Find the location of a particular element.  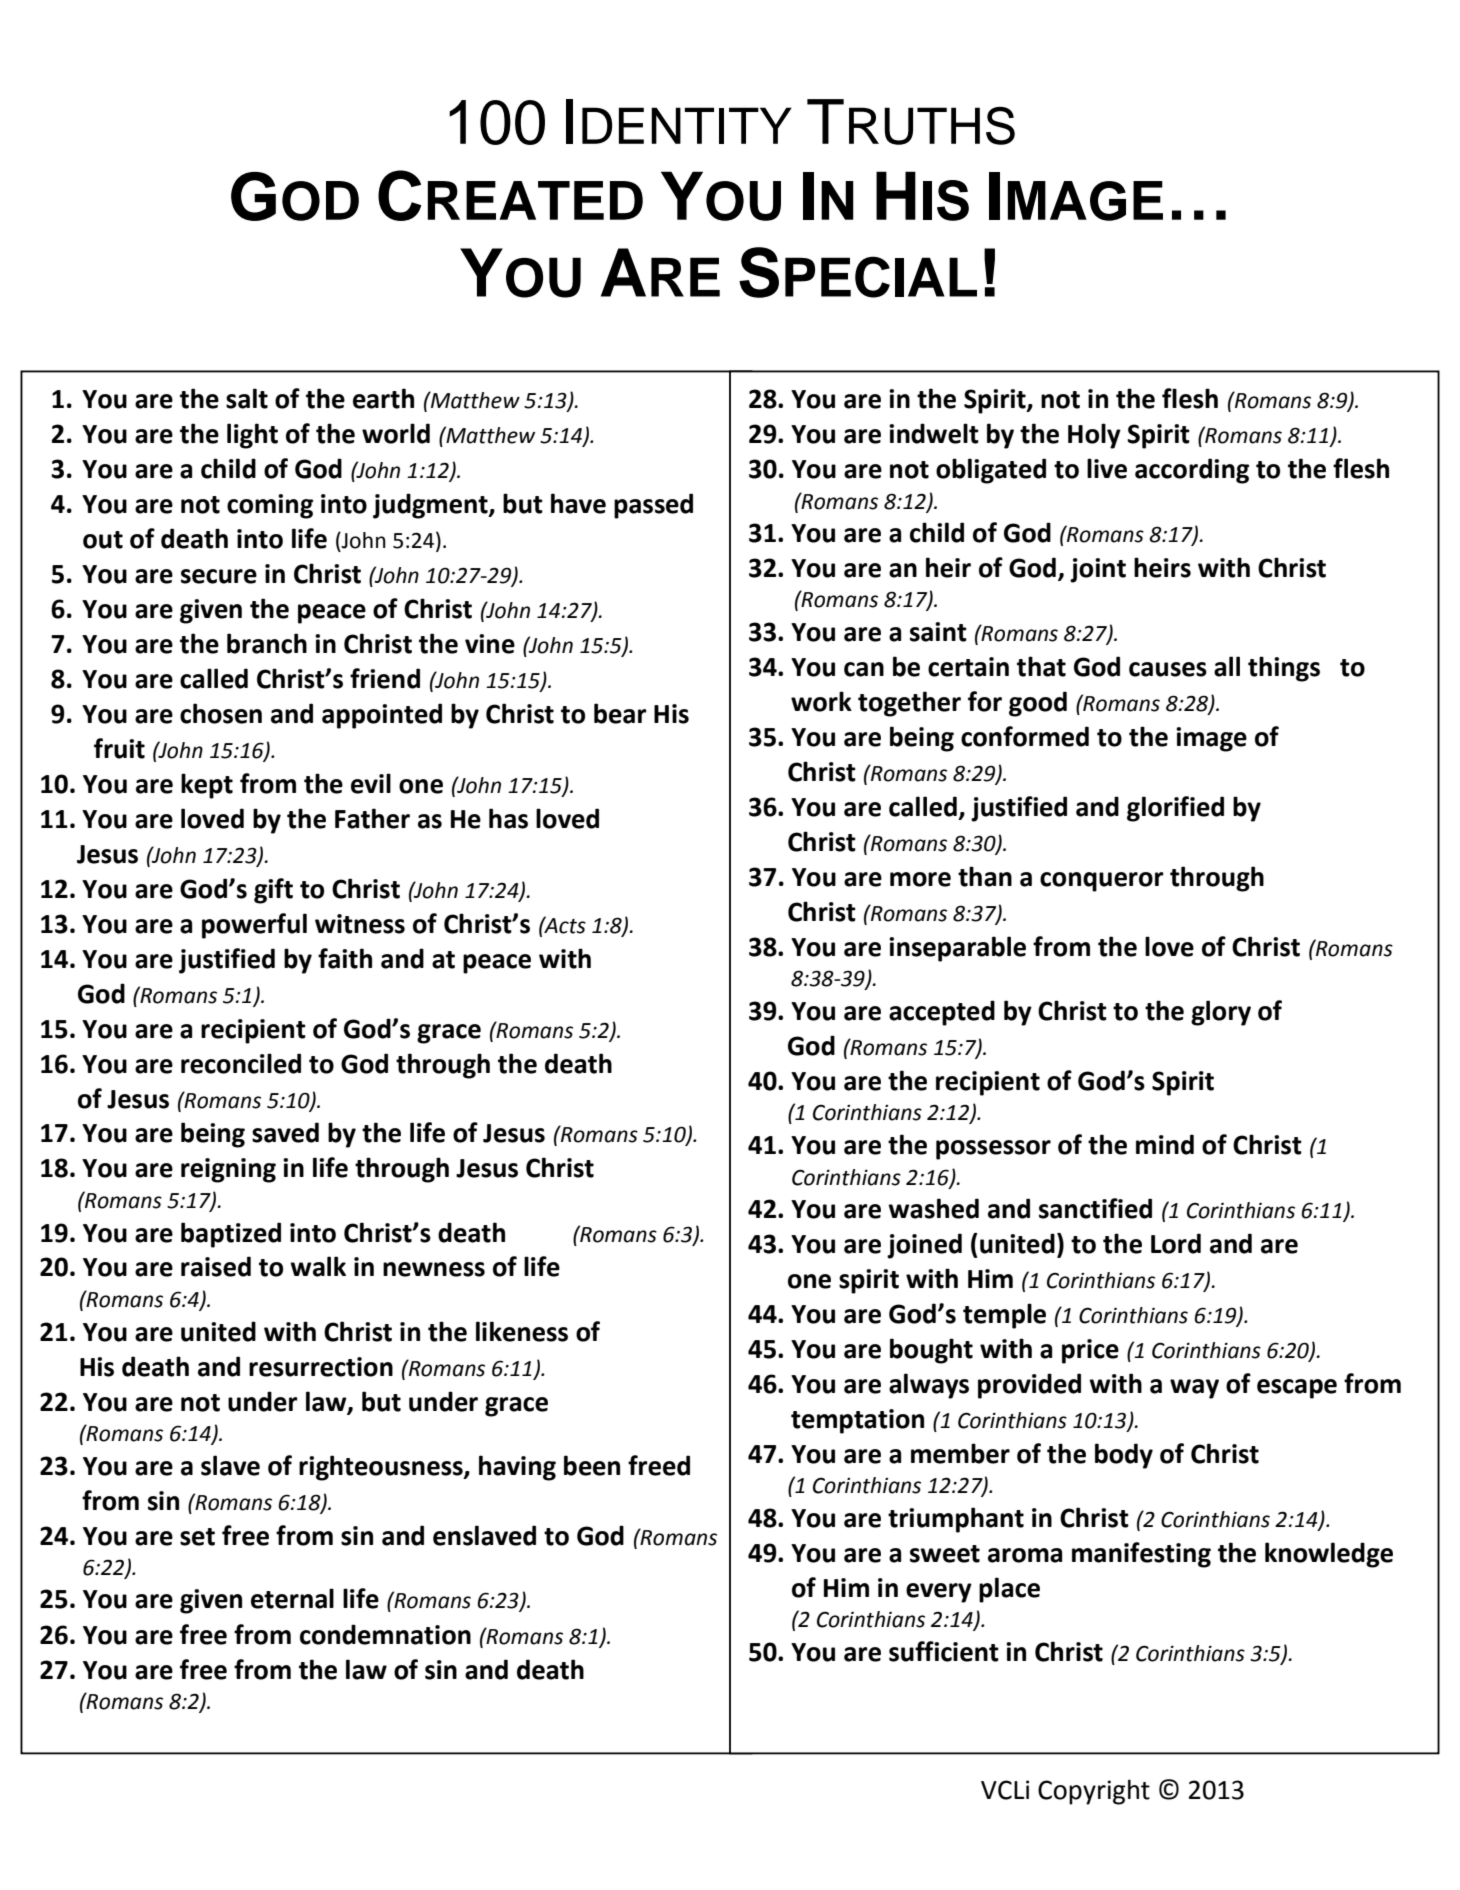

according is located at coordinates (1192, 471).
